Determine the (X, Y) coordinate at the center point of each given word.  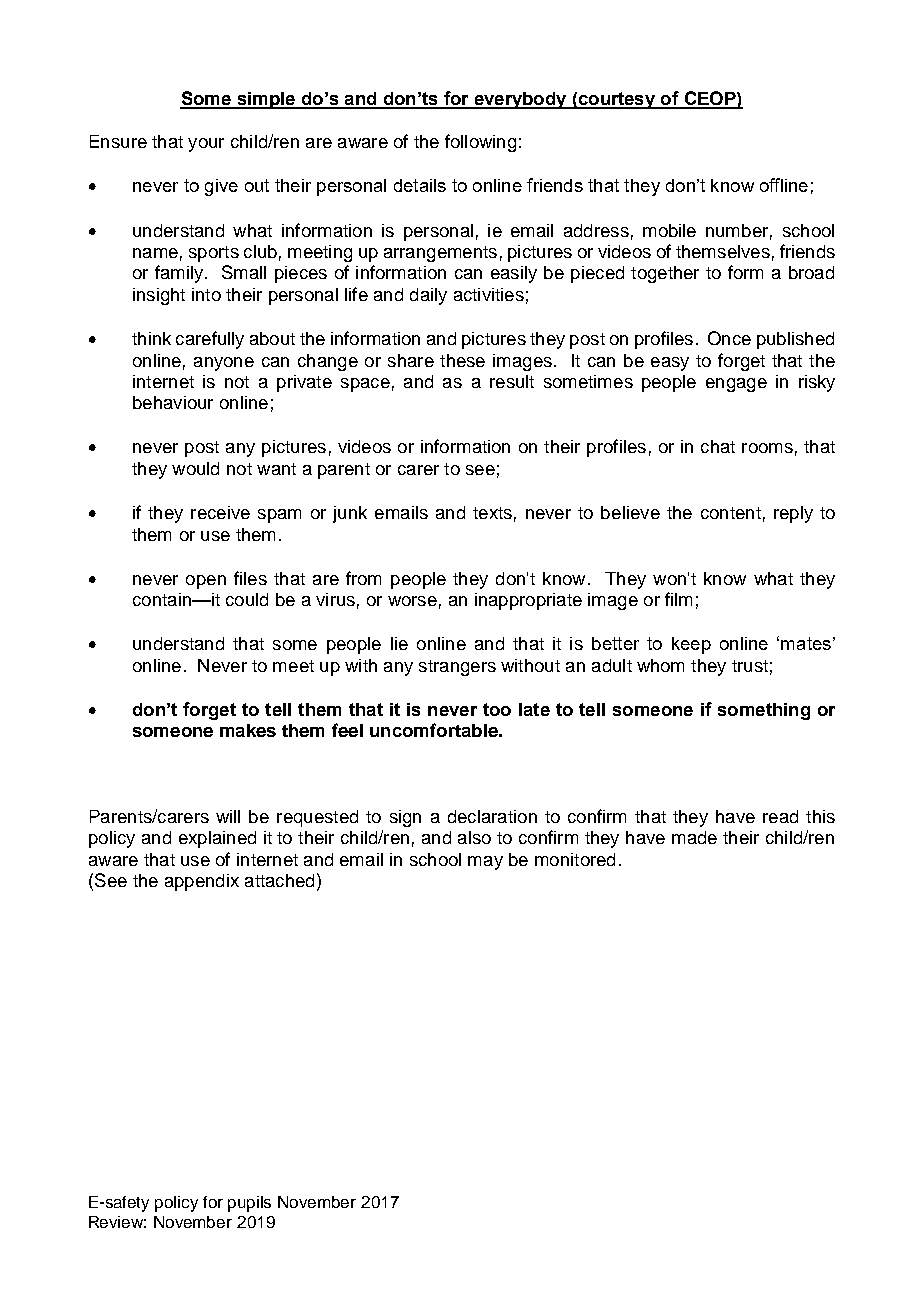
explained (217, 839)
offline (784, 185)
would (195, 468)
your (206, 145)
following (480, 143)
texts (492, 513)
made (694, 837)
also (474, 837)
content (731, 513)
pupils (249, 1204)
